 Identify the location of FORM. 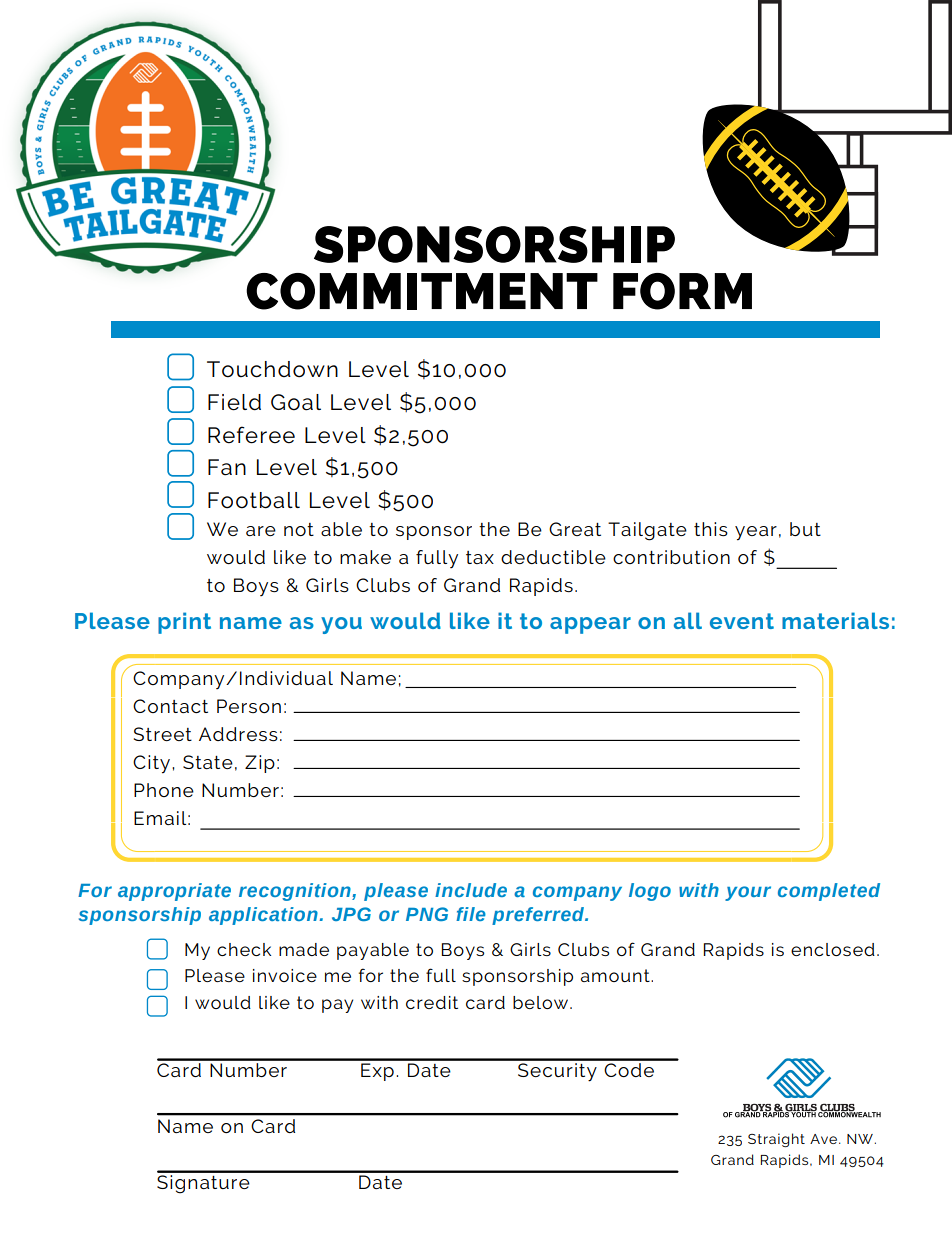
(682, 291).
